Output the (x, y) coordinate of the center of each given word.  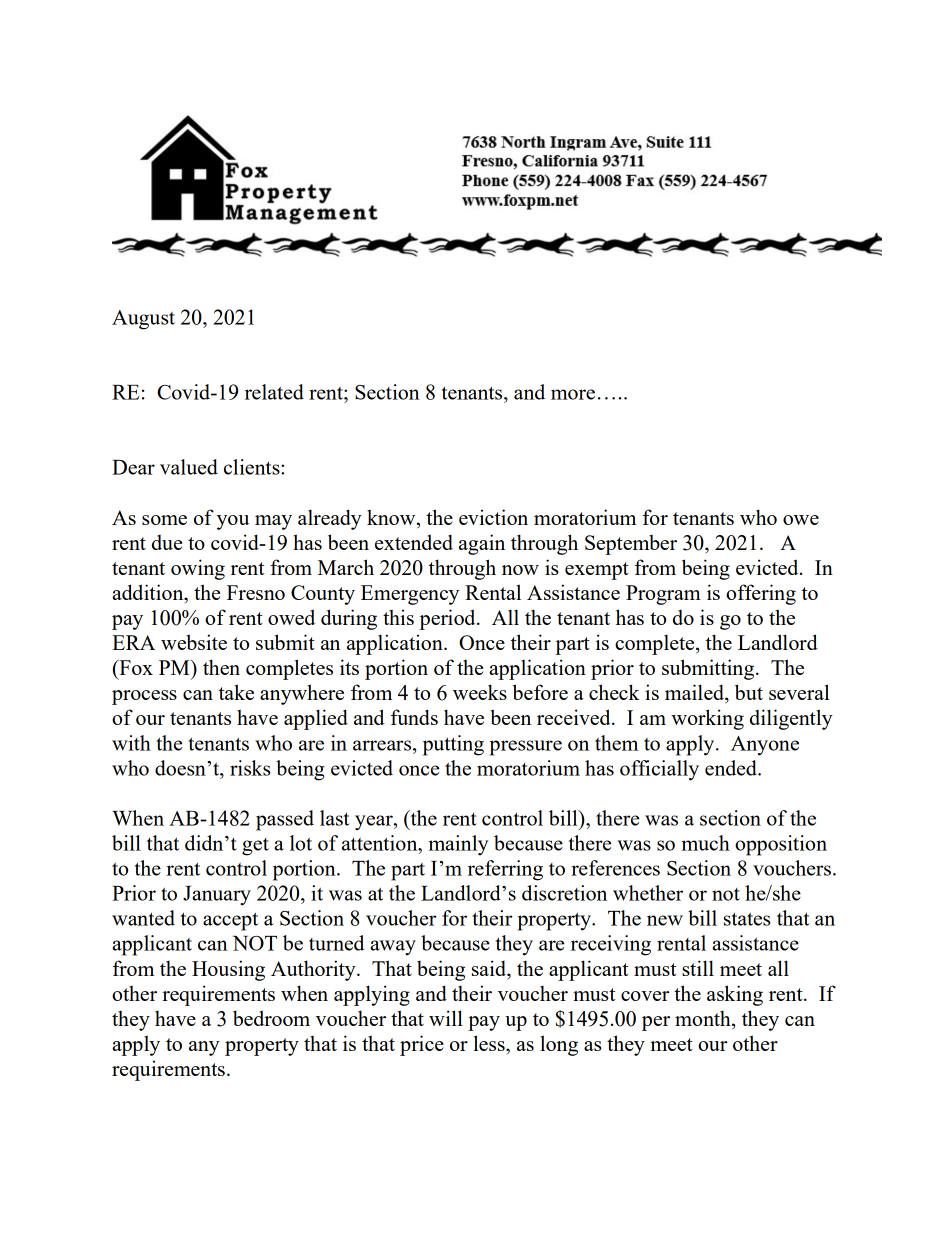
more (573, 394)
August (143, 320)
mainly (458, 845)
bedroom (271, 1018)
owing (198, 569)
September (631, 545)
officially (659, 770)
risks (250, 768)
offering (761, 594)
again (482, 544)
